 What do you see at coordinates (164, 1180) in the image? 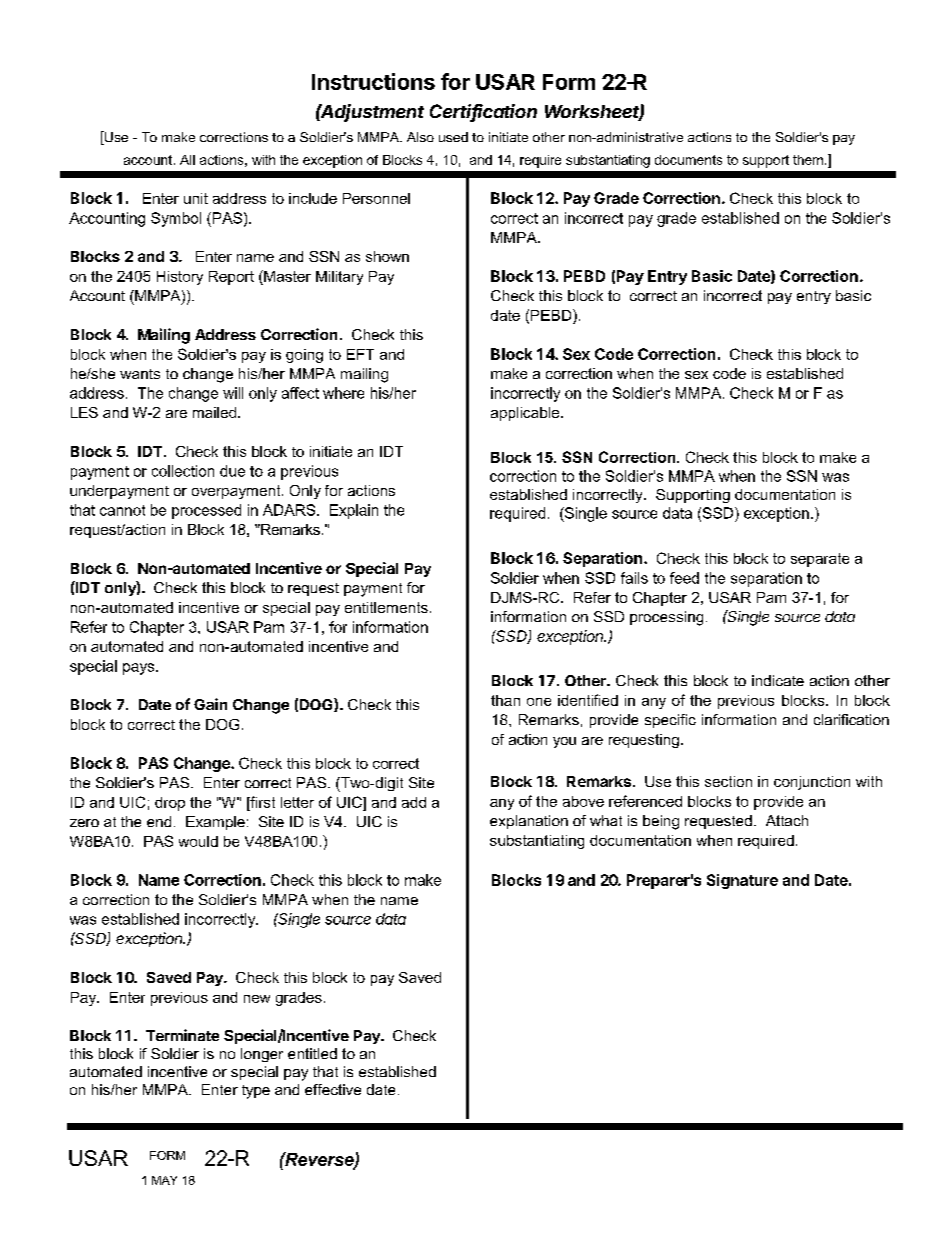
I see `MAY` at bounding box center [164, 1180].
